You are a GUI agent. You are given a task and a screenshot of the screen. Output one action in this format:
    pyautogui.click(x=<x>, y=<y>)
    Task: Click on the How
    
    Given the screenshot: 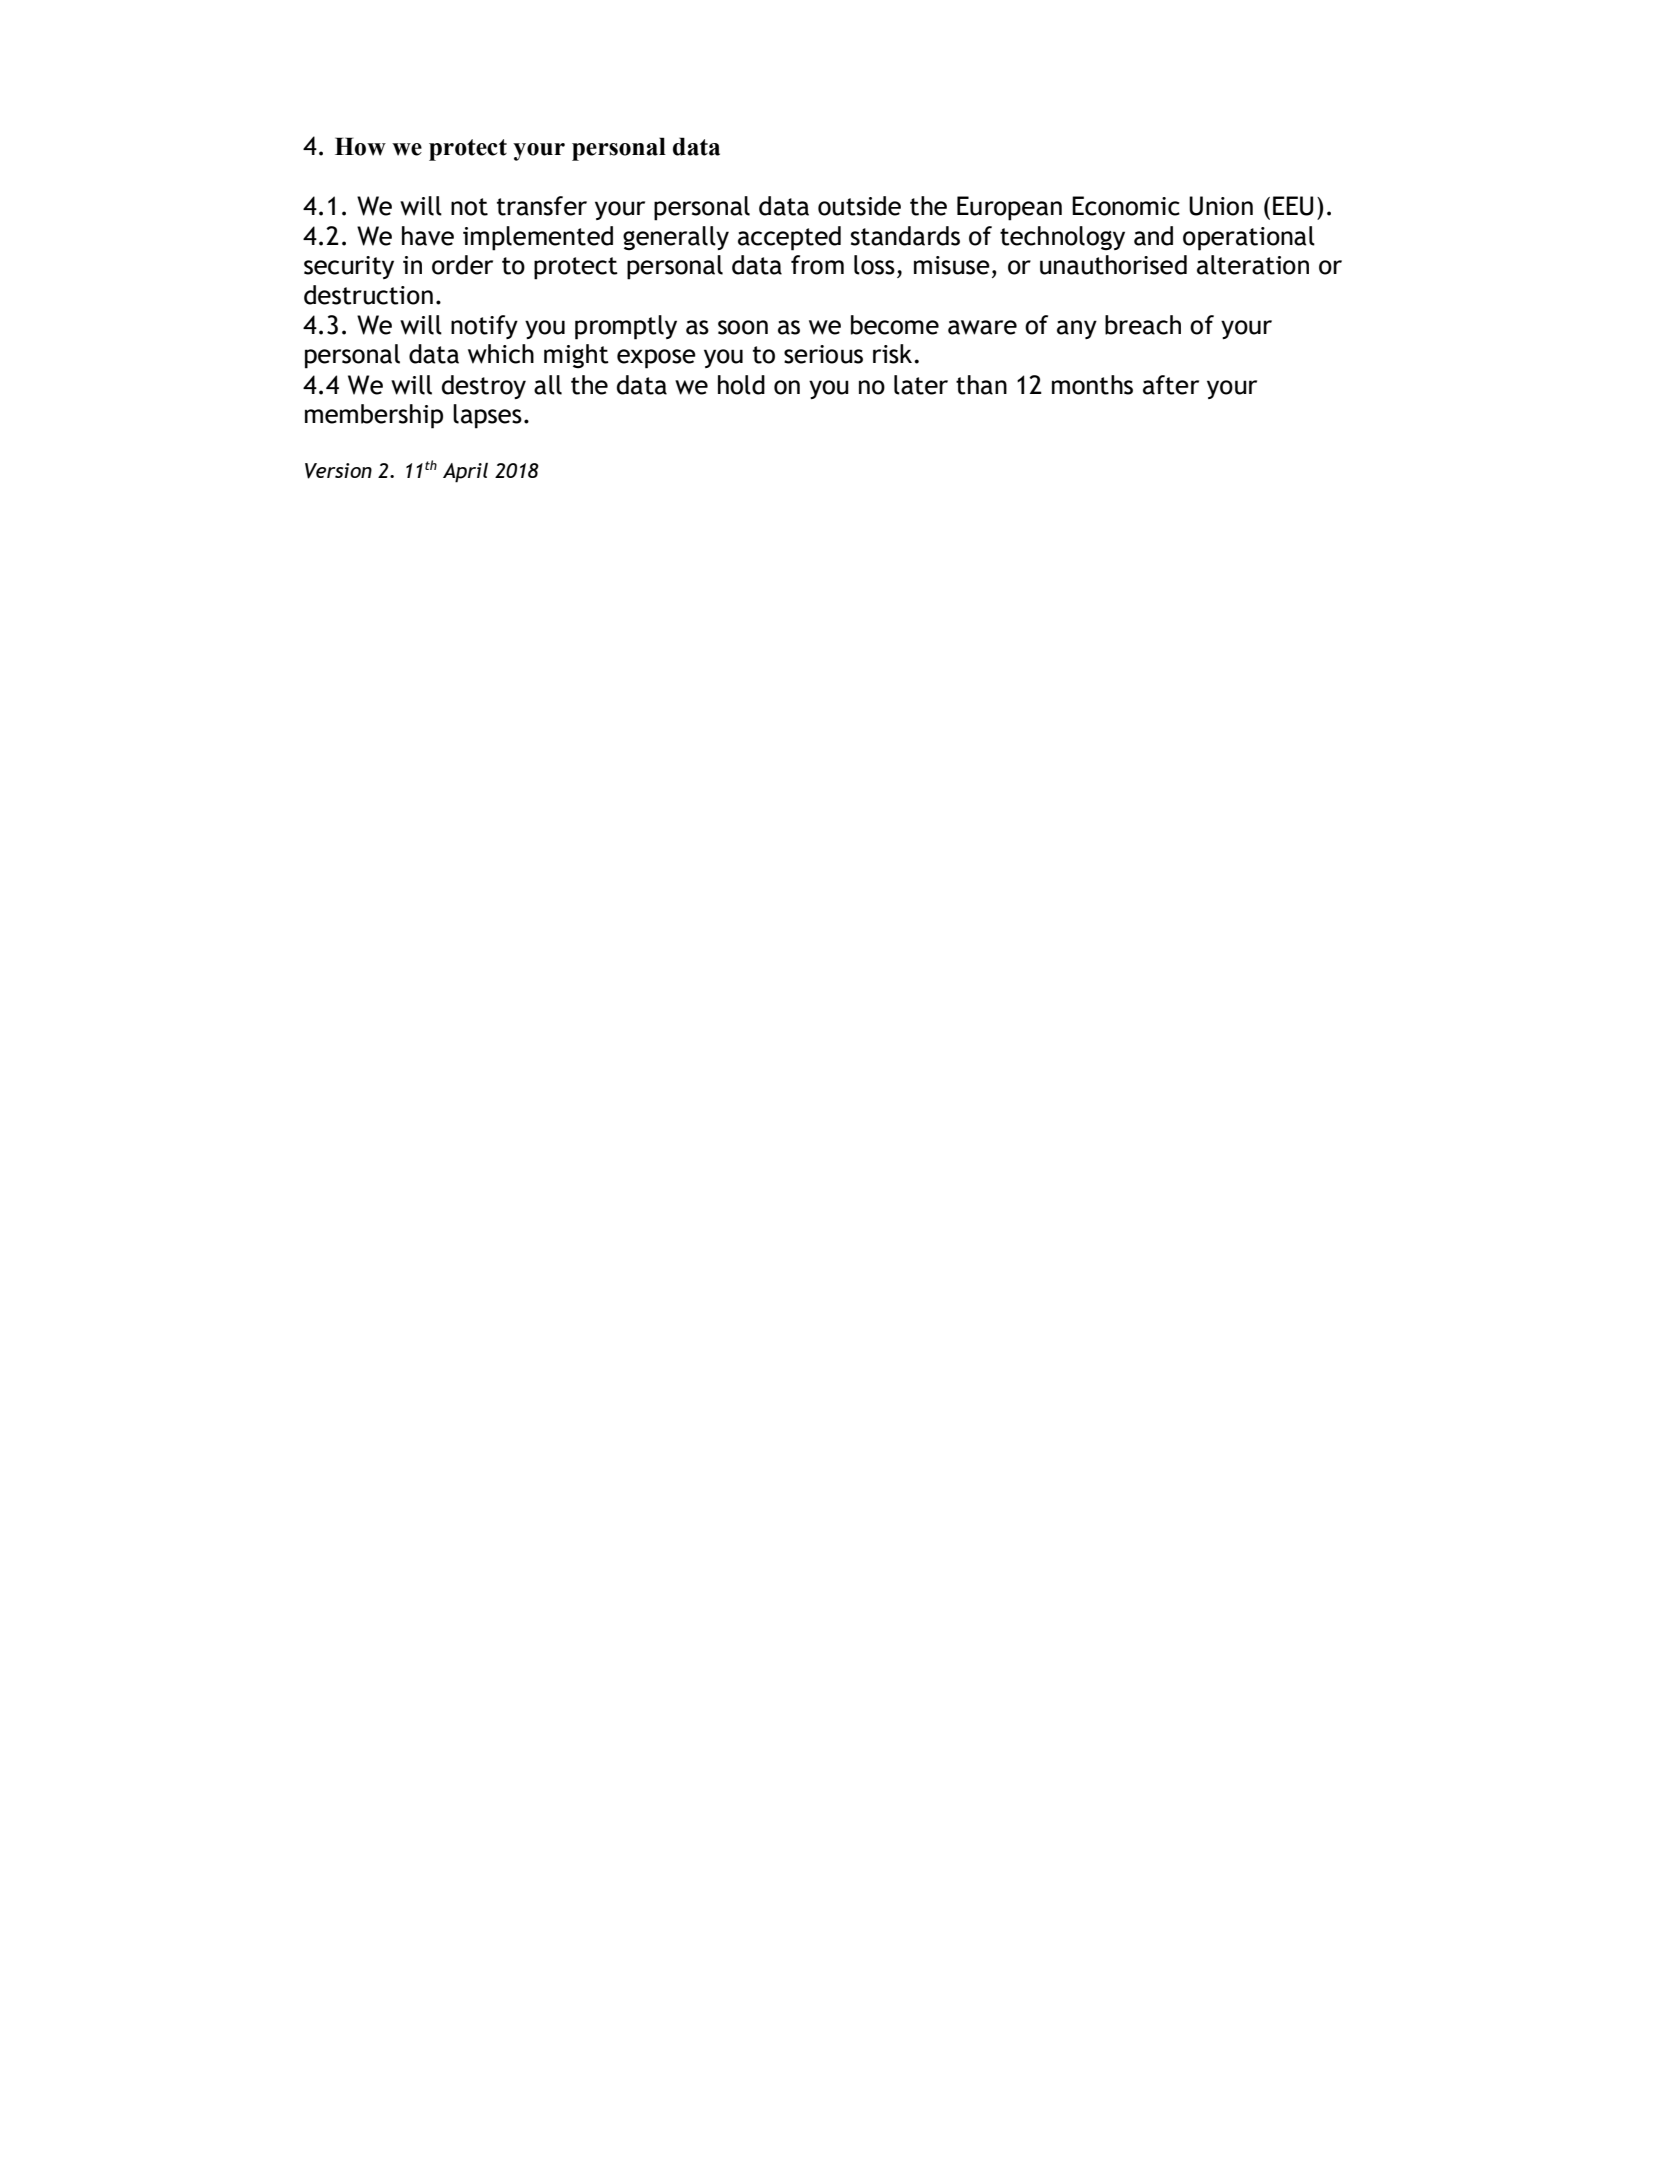 What is the action you would take?
    pyautogui.click(x=360, y=146)
